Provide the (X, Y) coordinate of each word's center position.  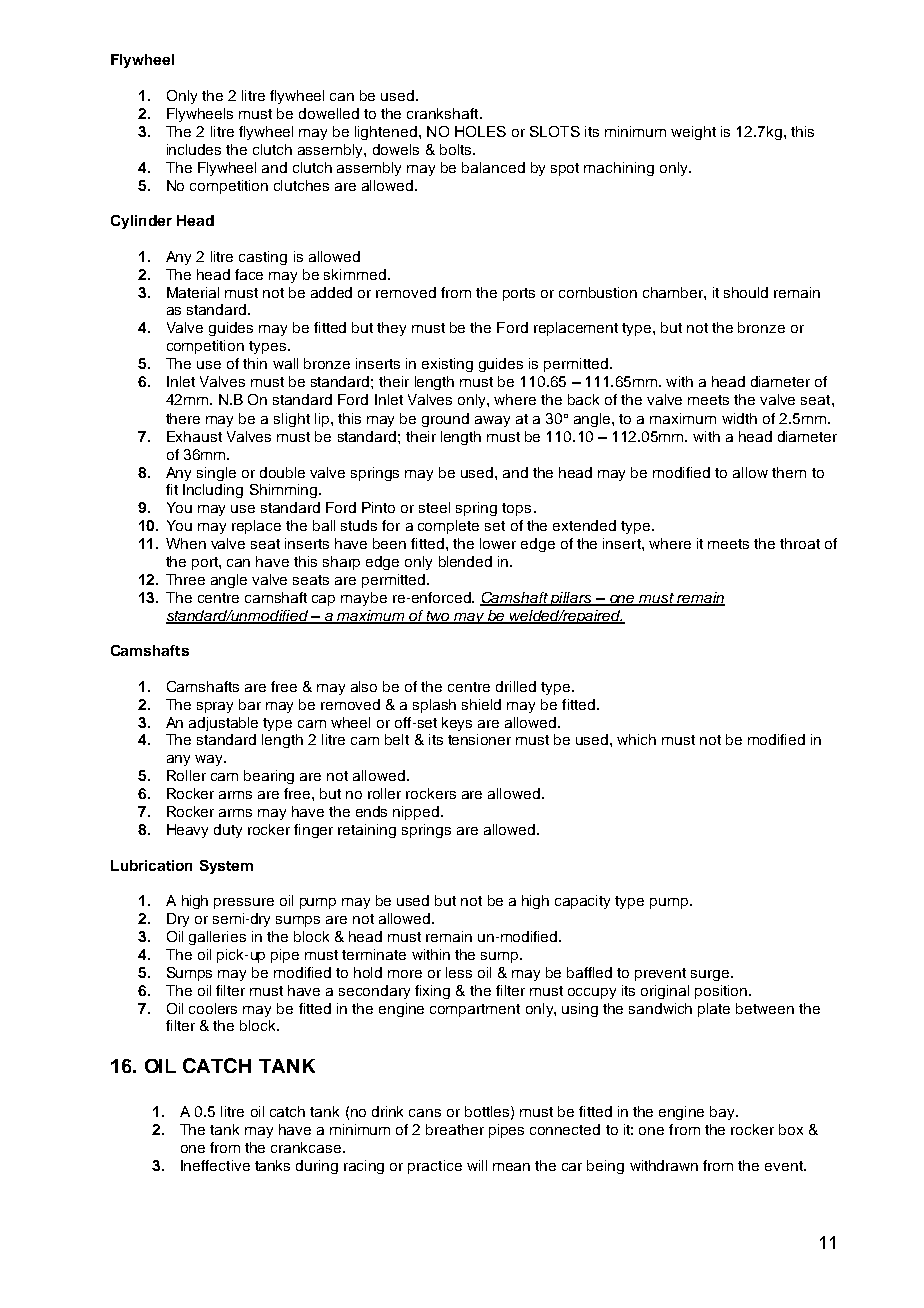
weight (693, 133)
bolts (457, 149)
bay (723, 1113)
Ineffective (215, 1165)
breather (455, 1129)
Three (185, 579)
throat (800, 543)
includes (194, 149)
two (439, 617)
